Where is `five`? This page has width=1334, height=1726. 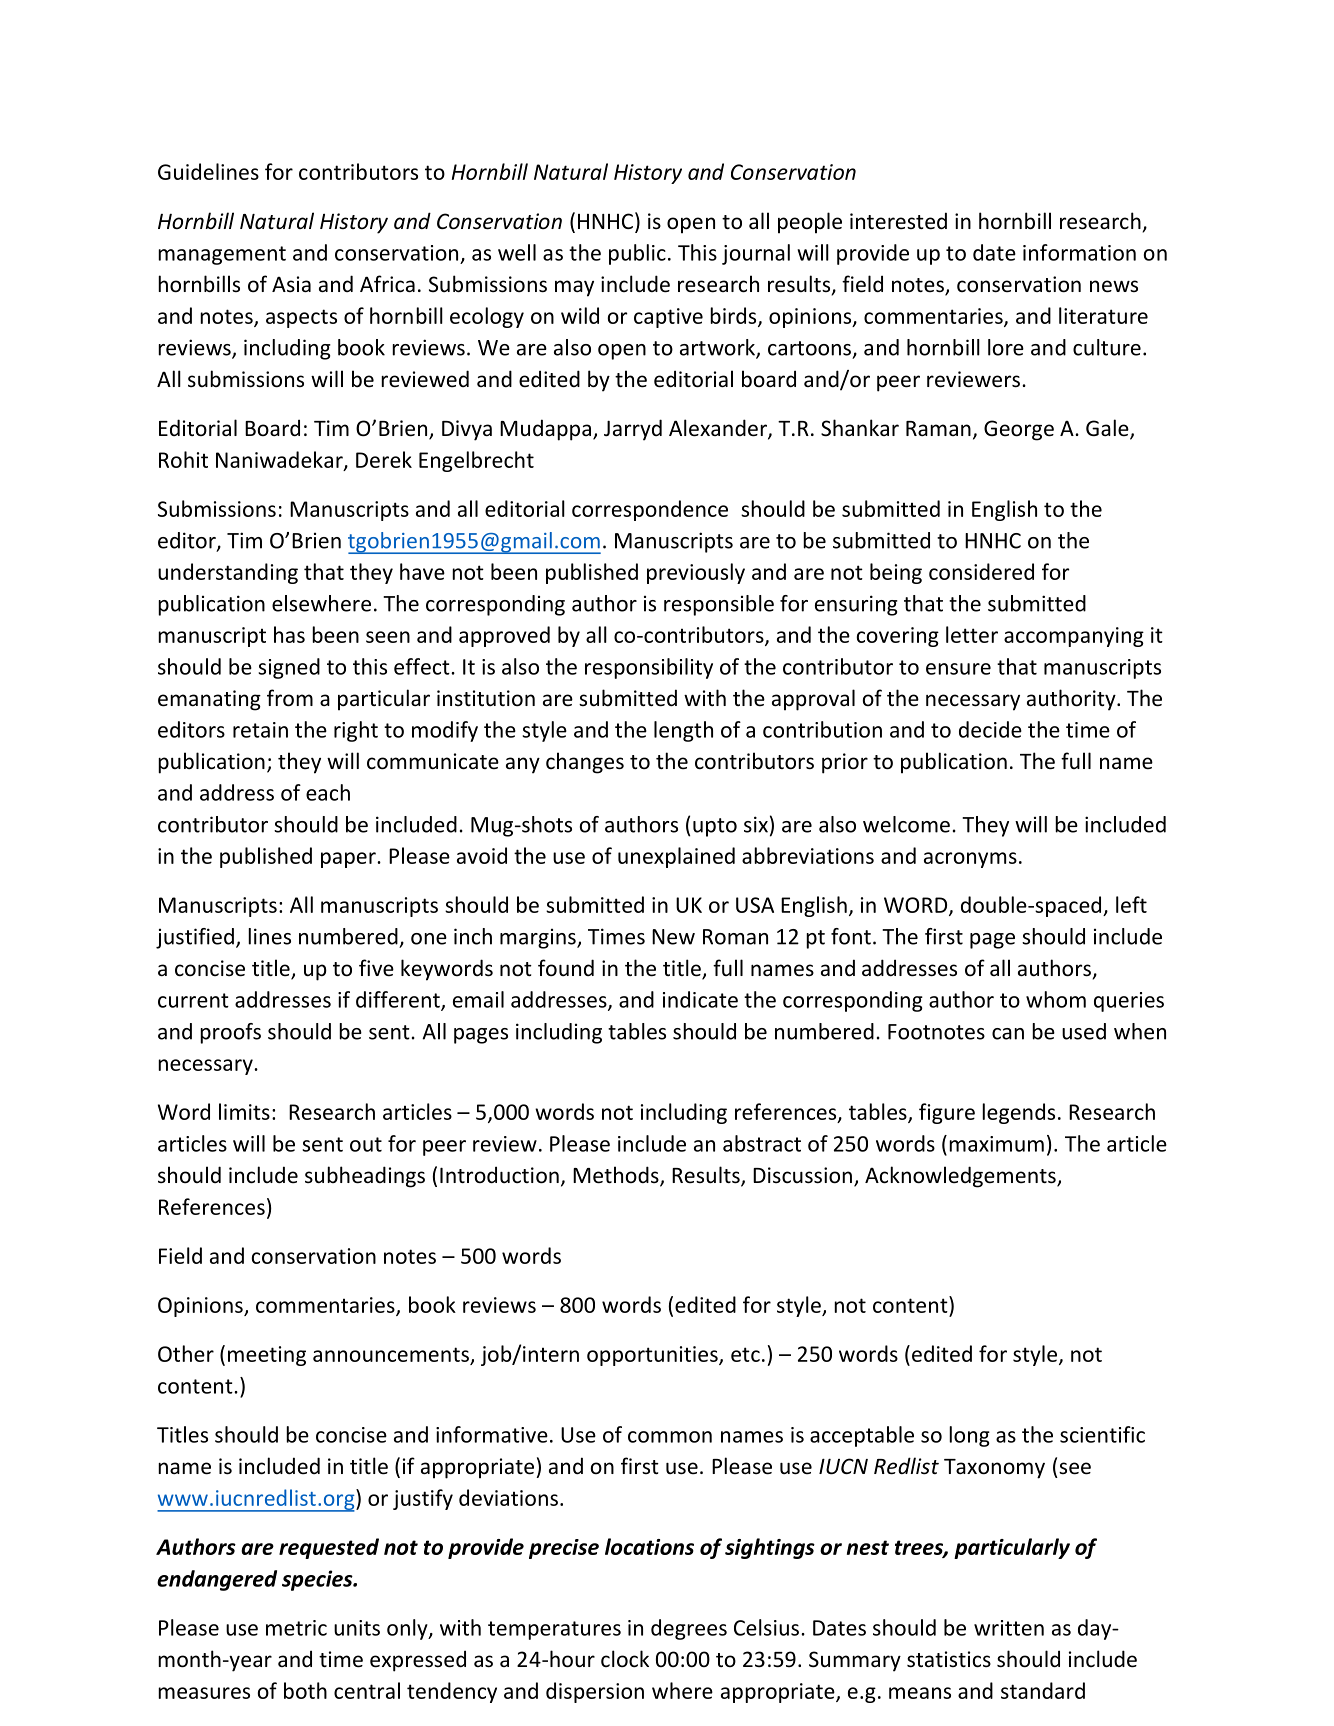 five is located at coordinates (376, 967).
